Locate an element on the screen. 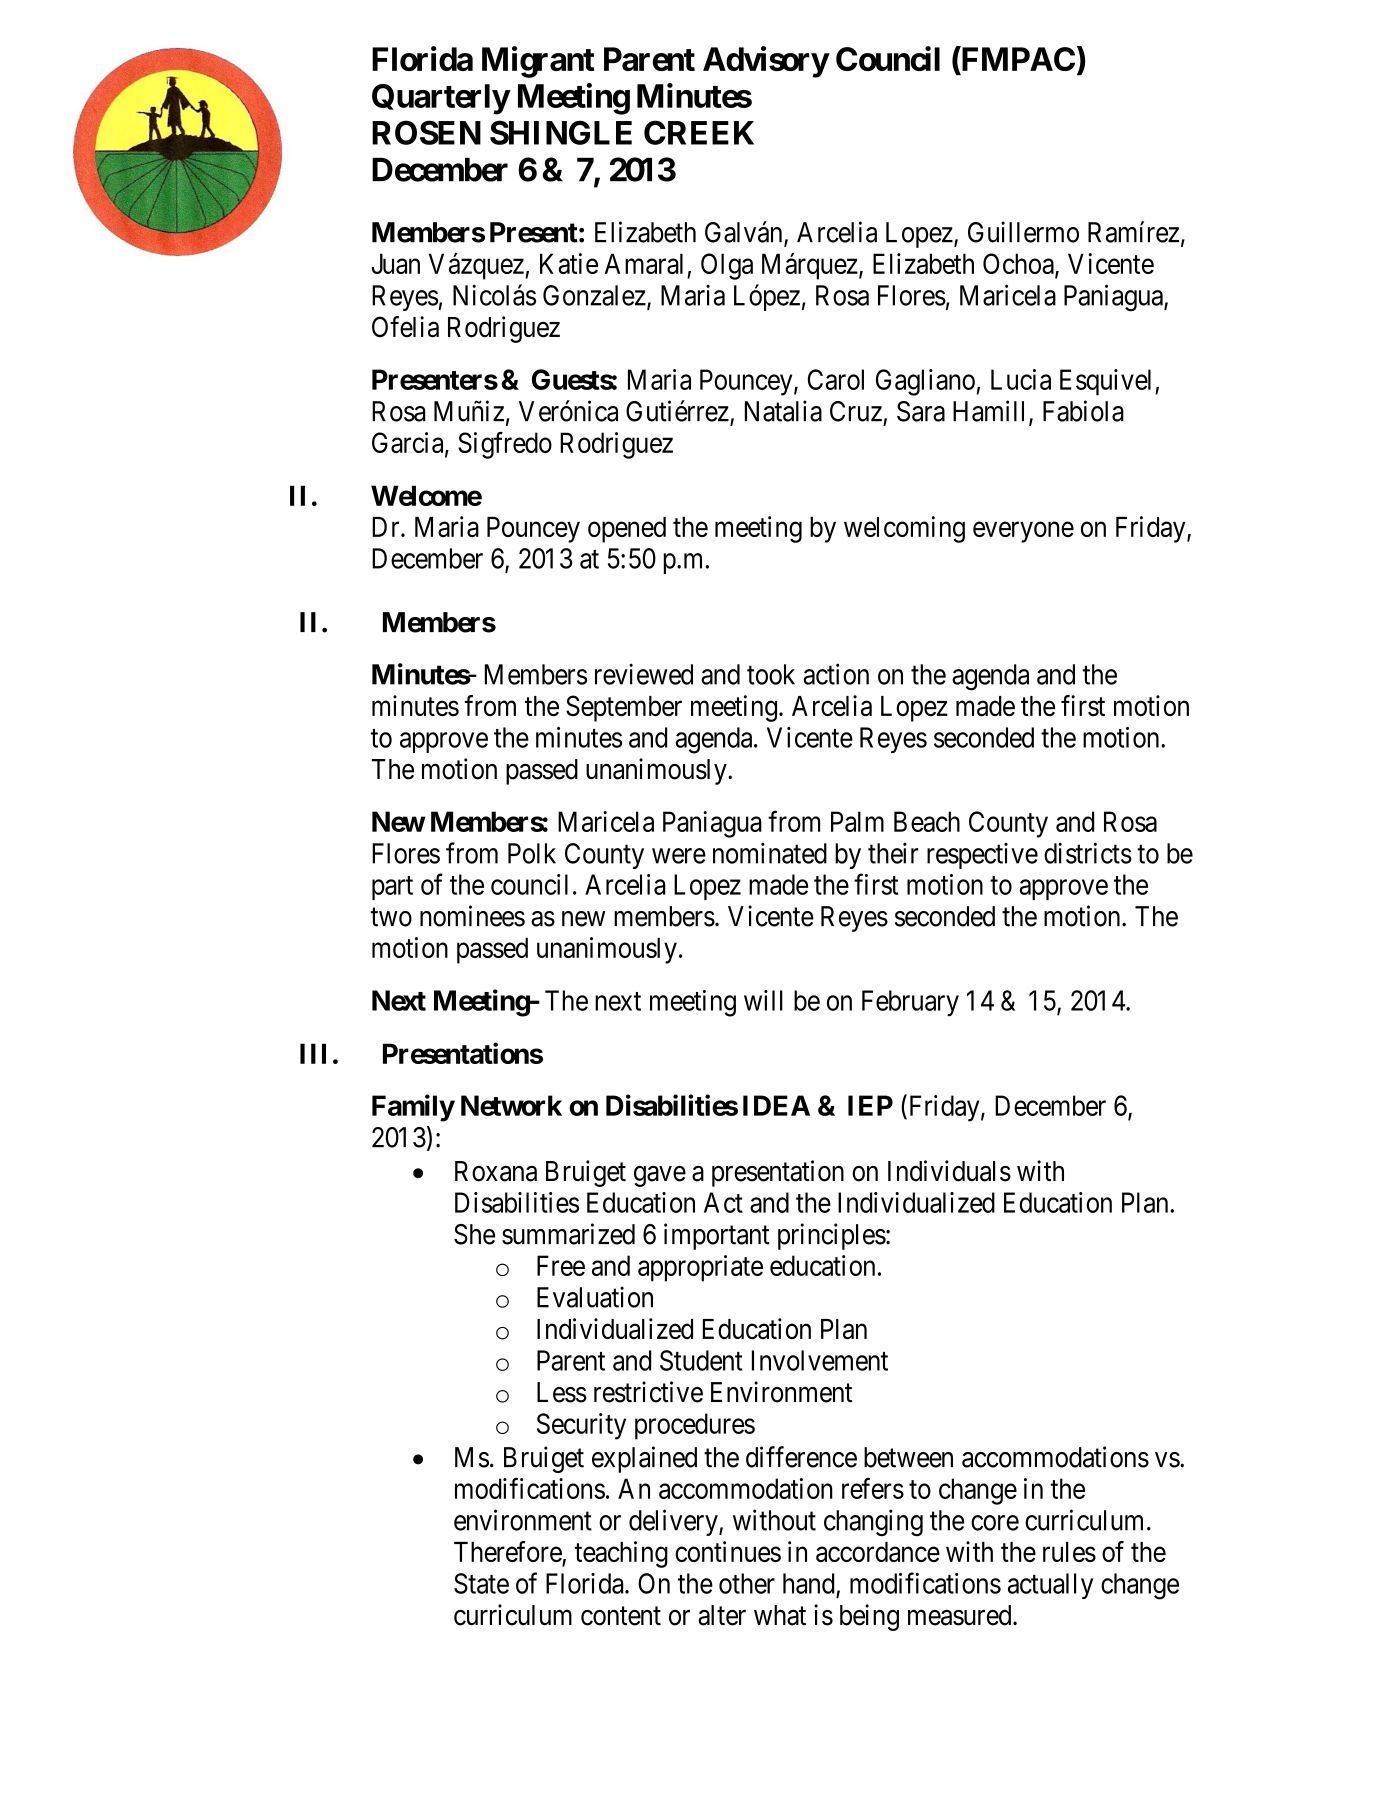  part is located at coordinates (392, 888).
